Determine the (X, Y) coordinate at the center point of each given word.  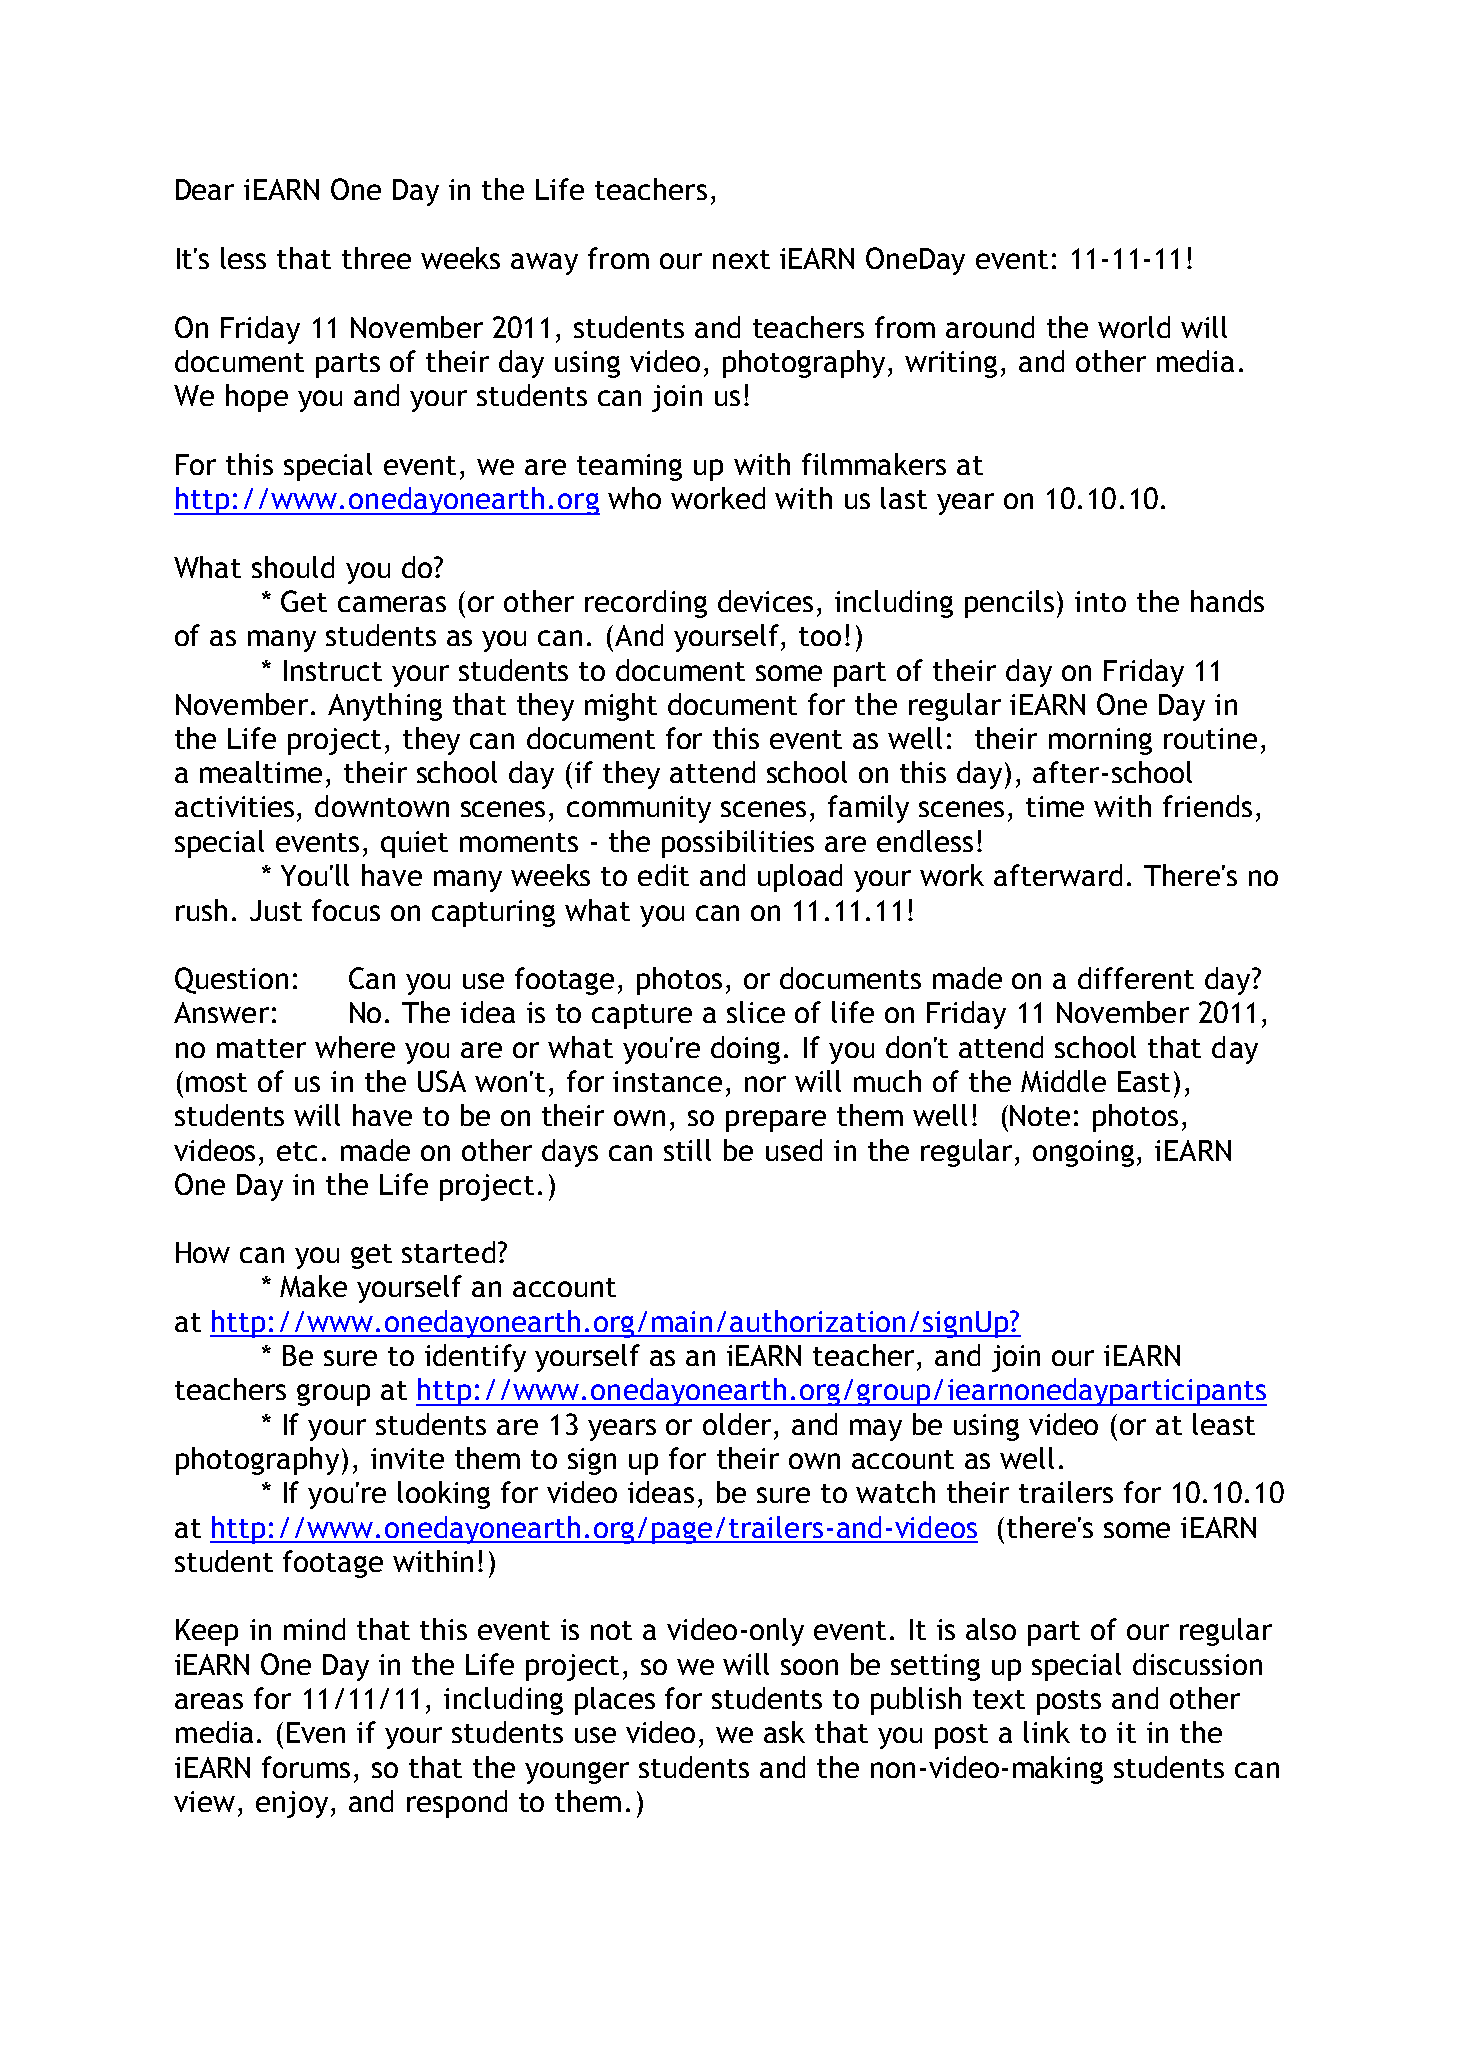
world (1134, 327)
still (687, 1150)
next (741, 259)
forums (306, 1767)
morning (1100, 741)
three (376, 258)
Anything (385, 707)
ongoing (1083, 1153)
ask (784, 1732)
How (203, 1252)
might (621, 707)
